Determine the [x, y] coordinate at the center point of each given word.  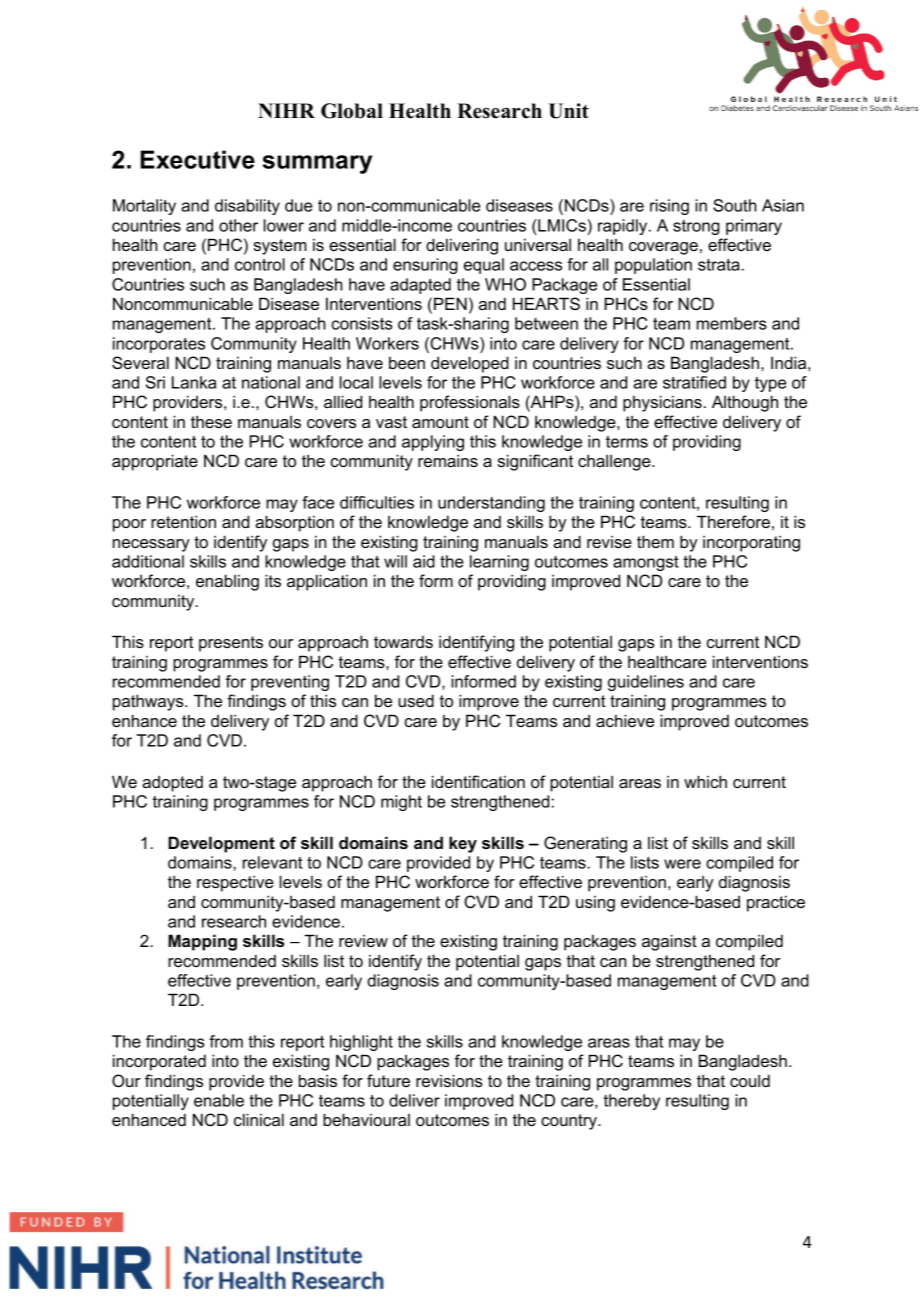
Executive [198, 159]
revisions [449, 1080]
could [750, 1080]
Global [352, 111]
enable [219, 1100]
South [735, 205]
